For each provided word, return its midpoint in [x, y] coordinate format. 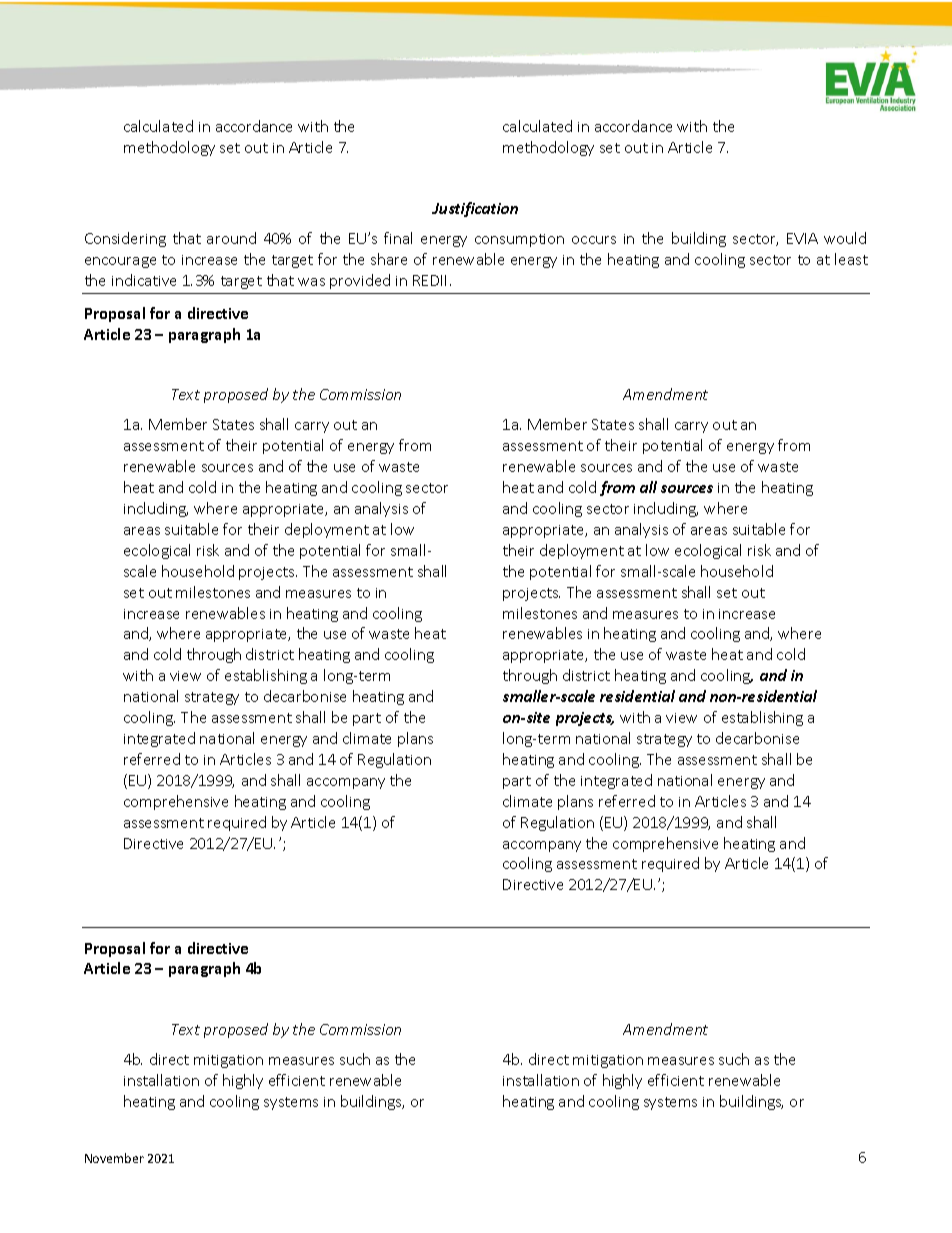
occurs [594, 240]
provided [360, 281]
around [231, 238]
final [398, 238]
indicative [144, 280]
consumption [519, 240]
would [845, 238]
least [851, 259]
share [389, 259]
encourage [120, 262]
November [114, 1158]
